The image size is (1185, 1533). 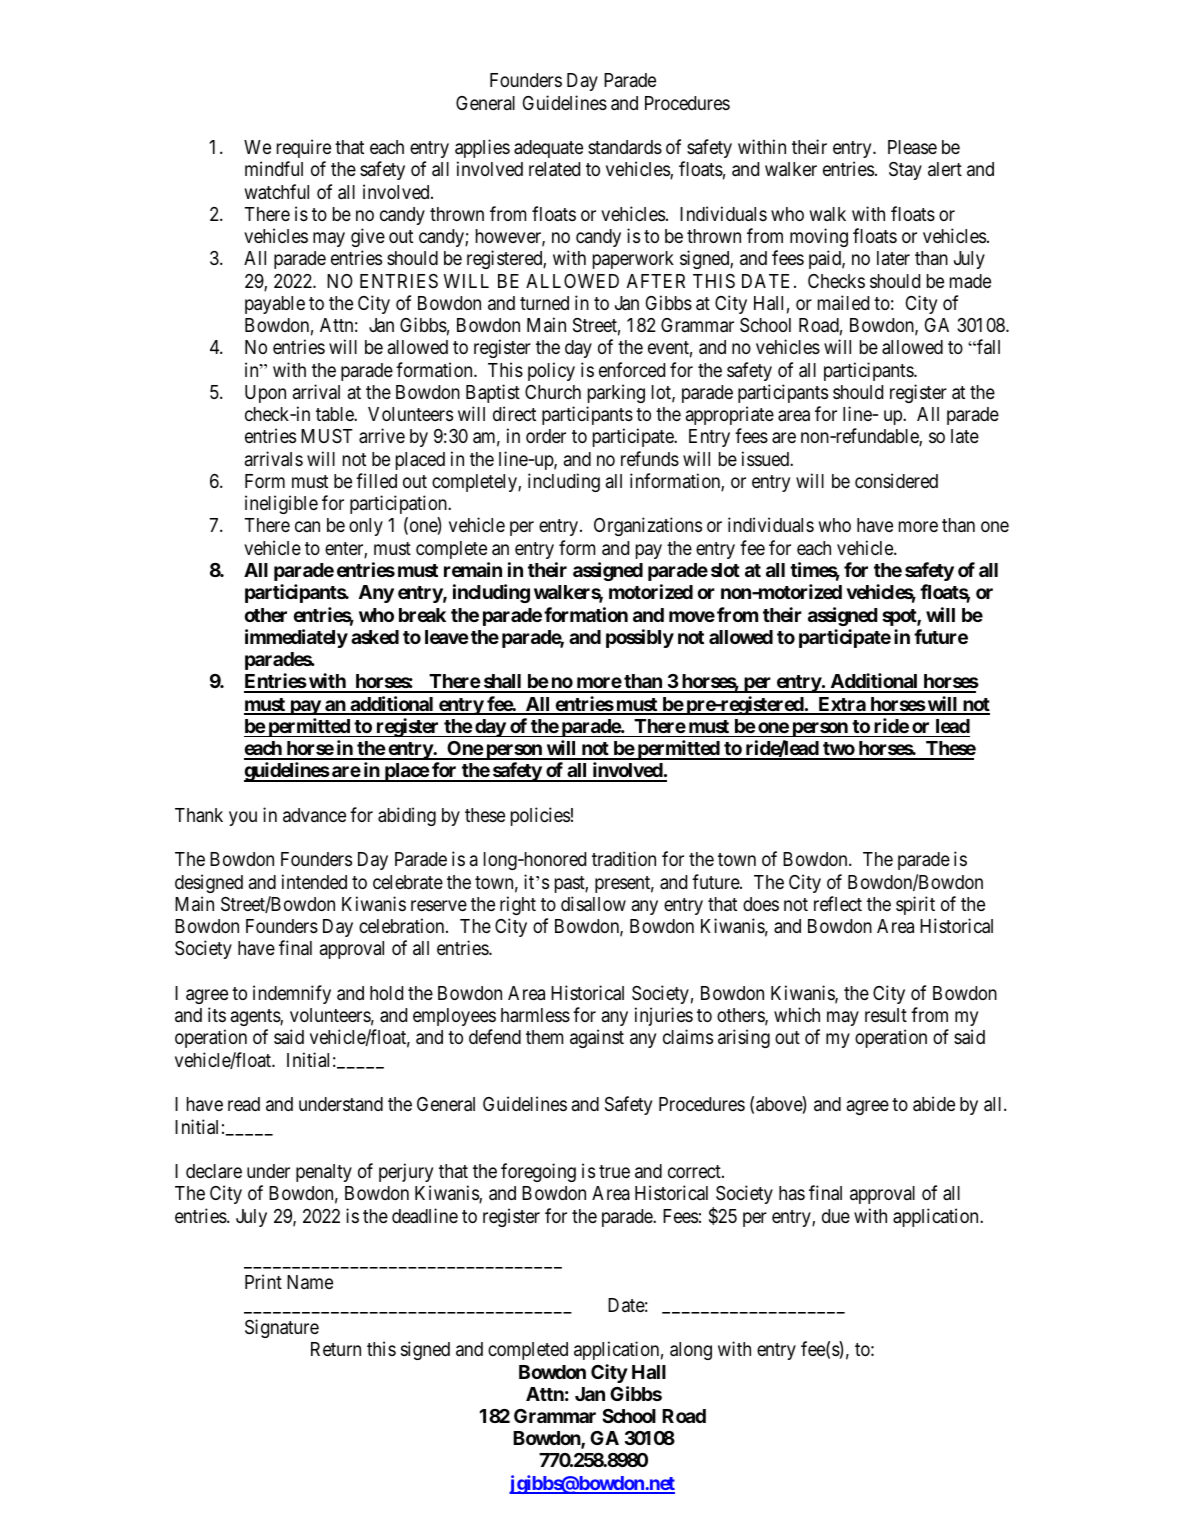 I want to click on true, so click(x=614, y=1171).
